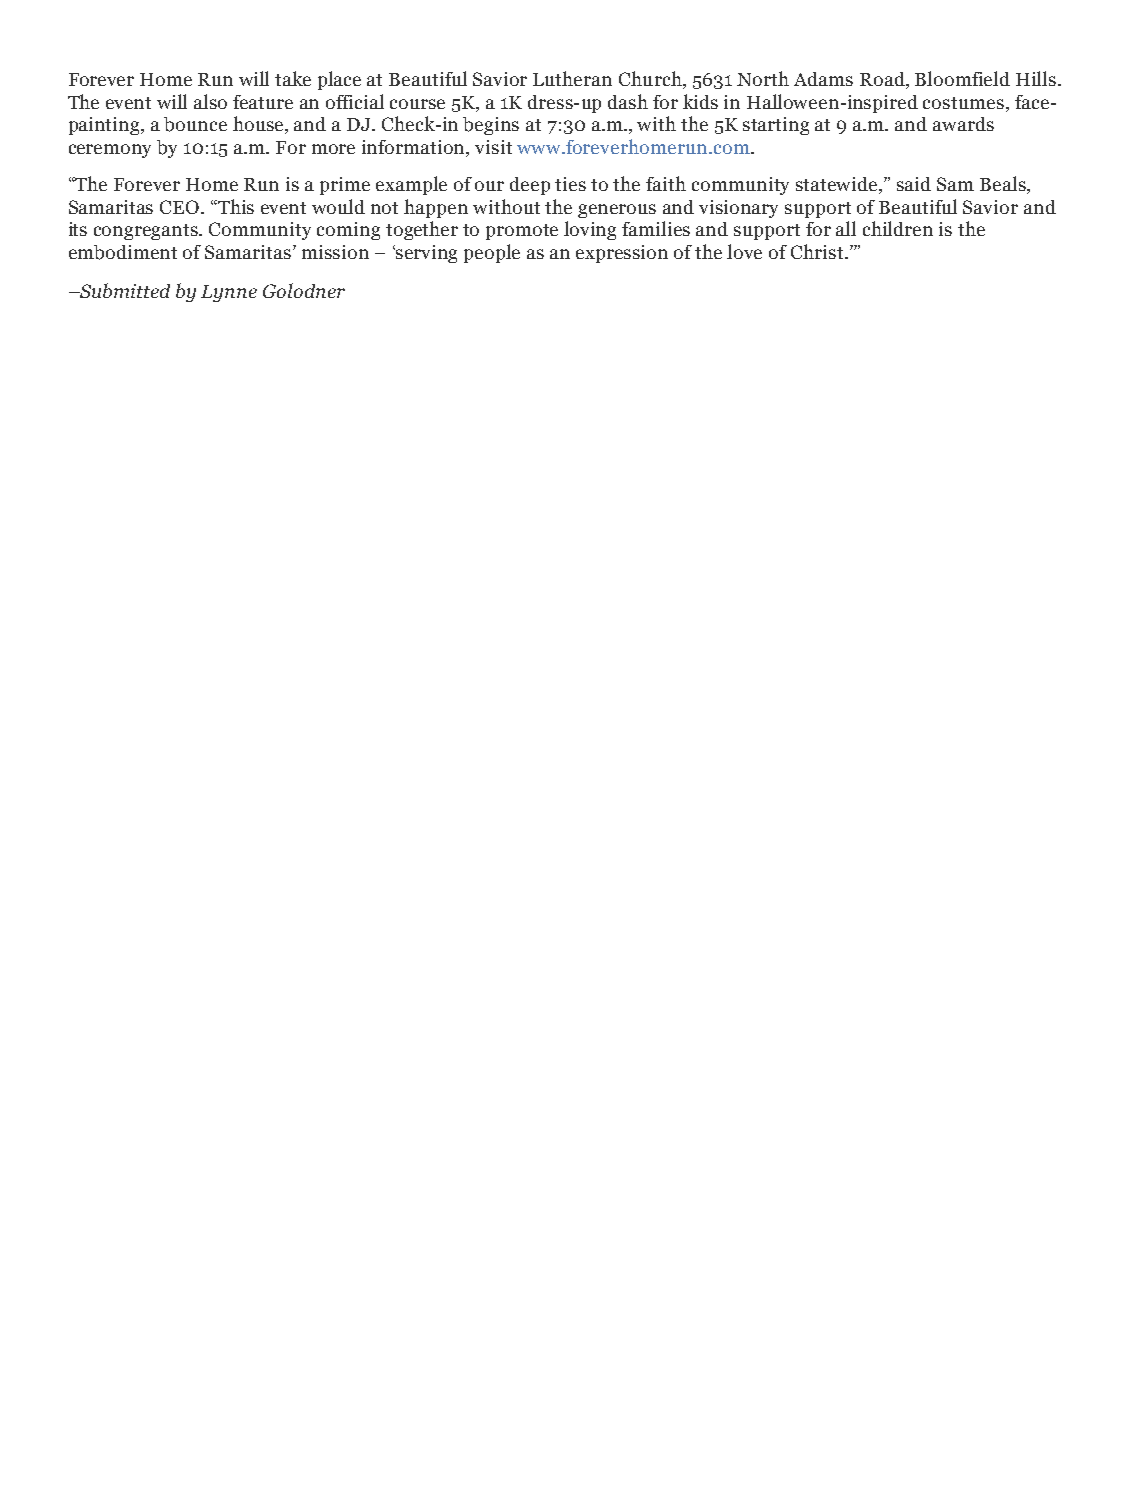  What do you see at coordinates (110, 151) in the screenshot?
I see `ceremony` at bounding box center [110, 151].
